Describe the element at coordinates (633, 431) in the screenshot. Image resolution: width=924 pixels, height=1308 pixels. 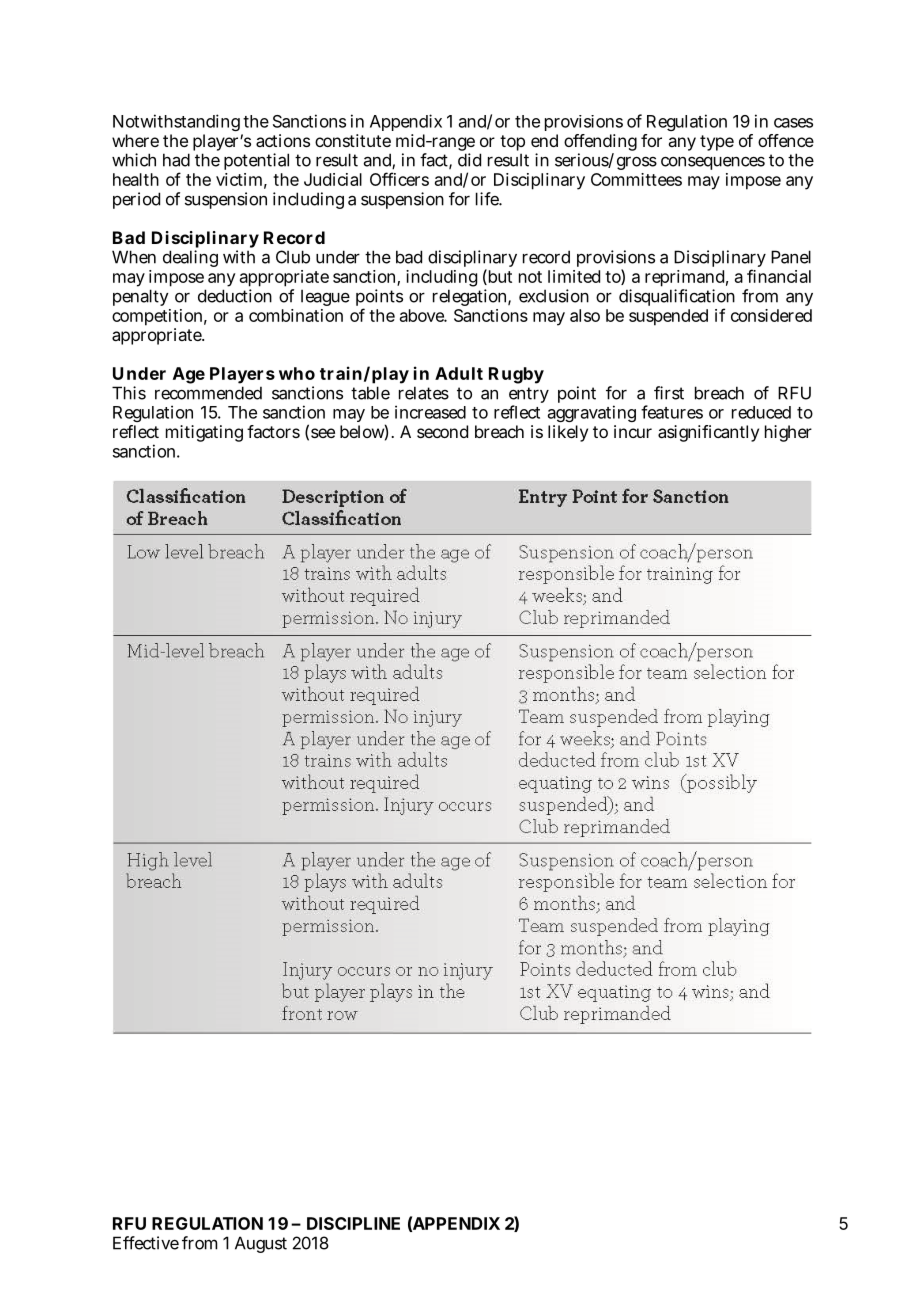
I see `incur` at that location.
